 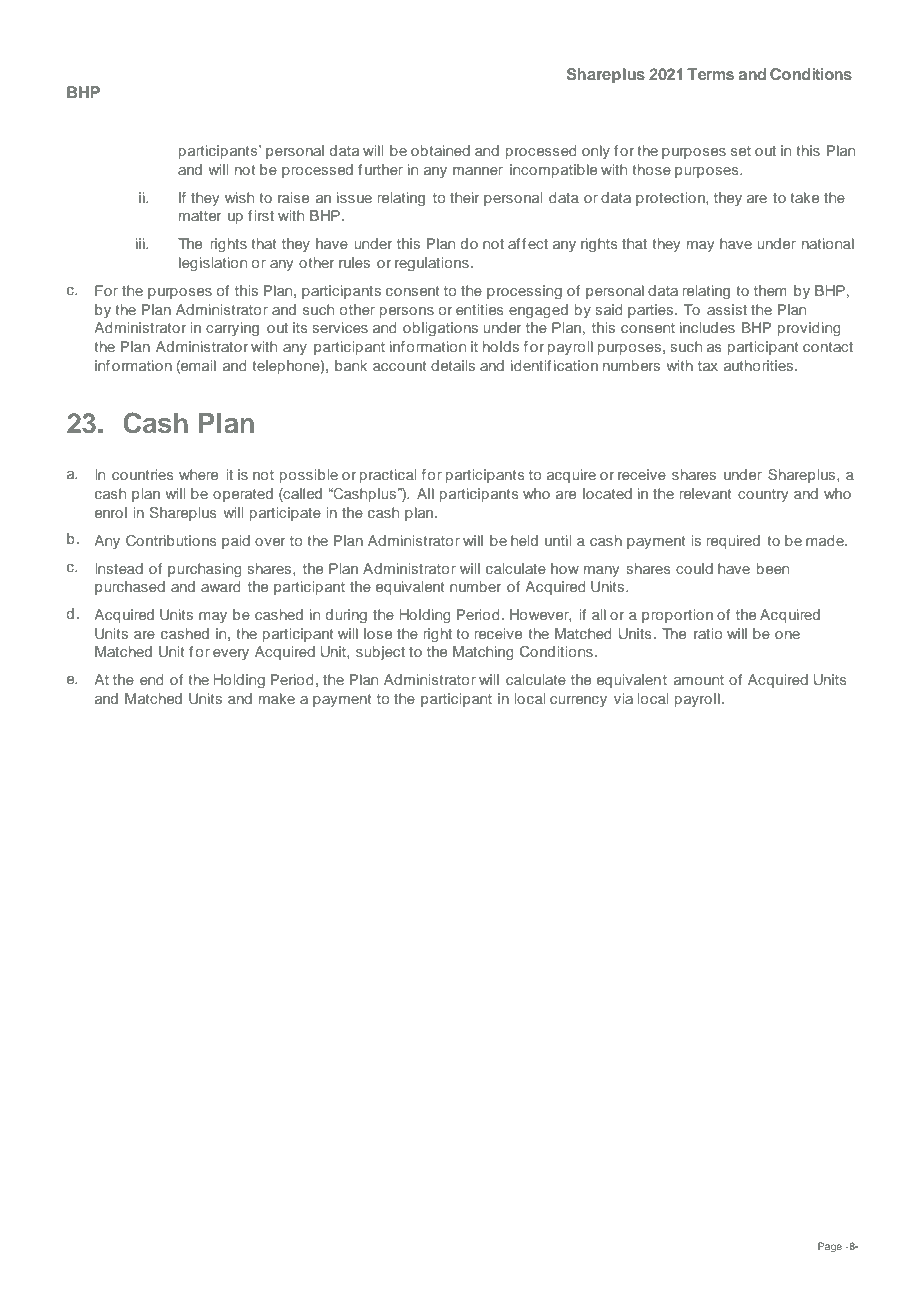 I want to click on wish, so click(x=239, y=197).
